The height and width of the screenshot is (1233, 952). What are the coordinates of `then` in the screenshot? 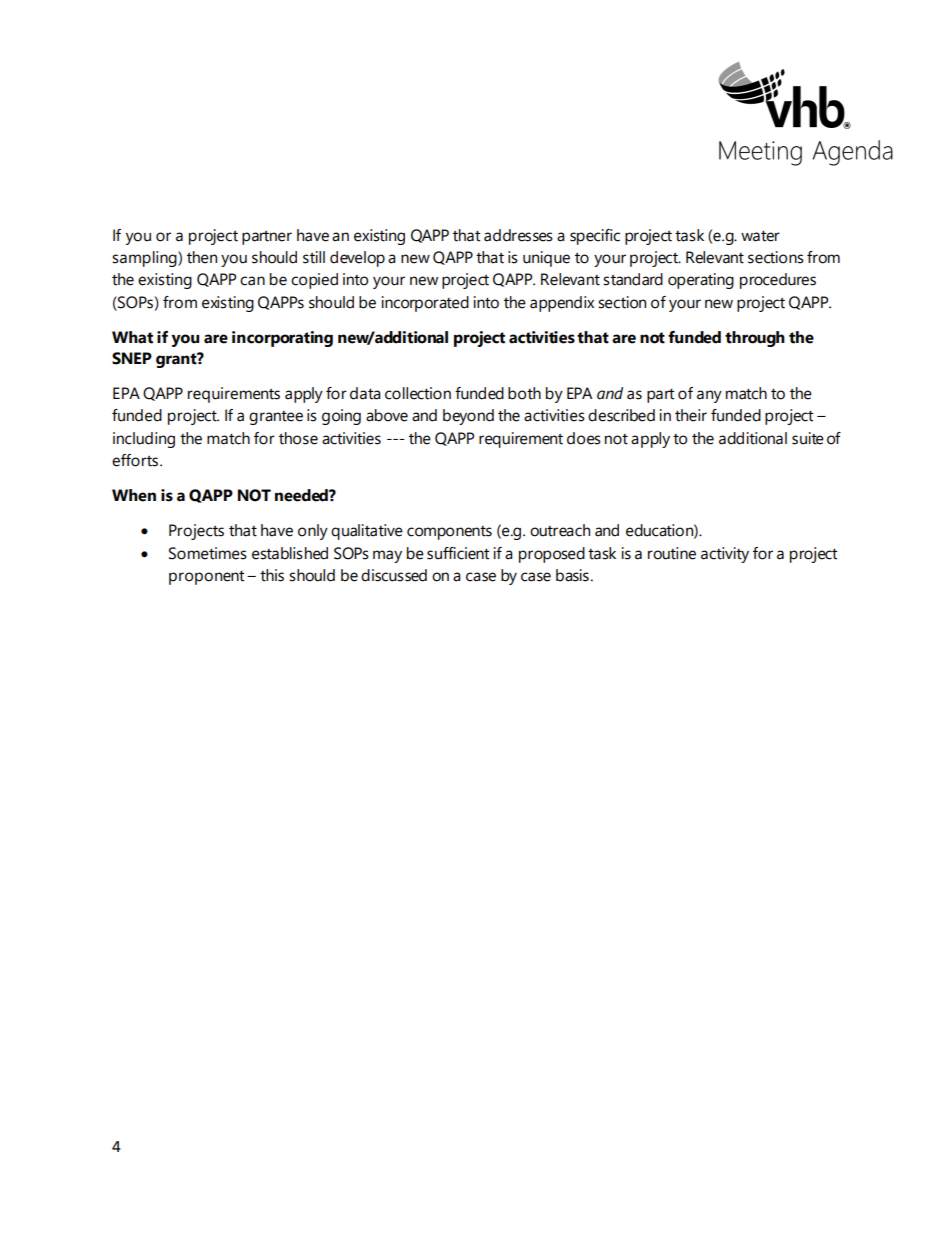 It's located at (202, 257).
